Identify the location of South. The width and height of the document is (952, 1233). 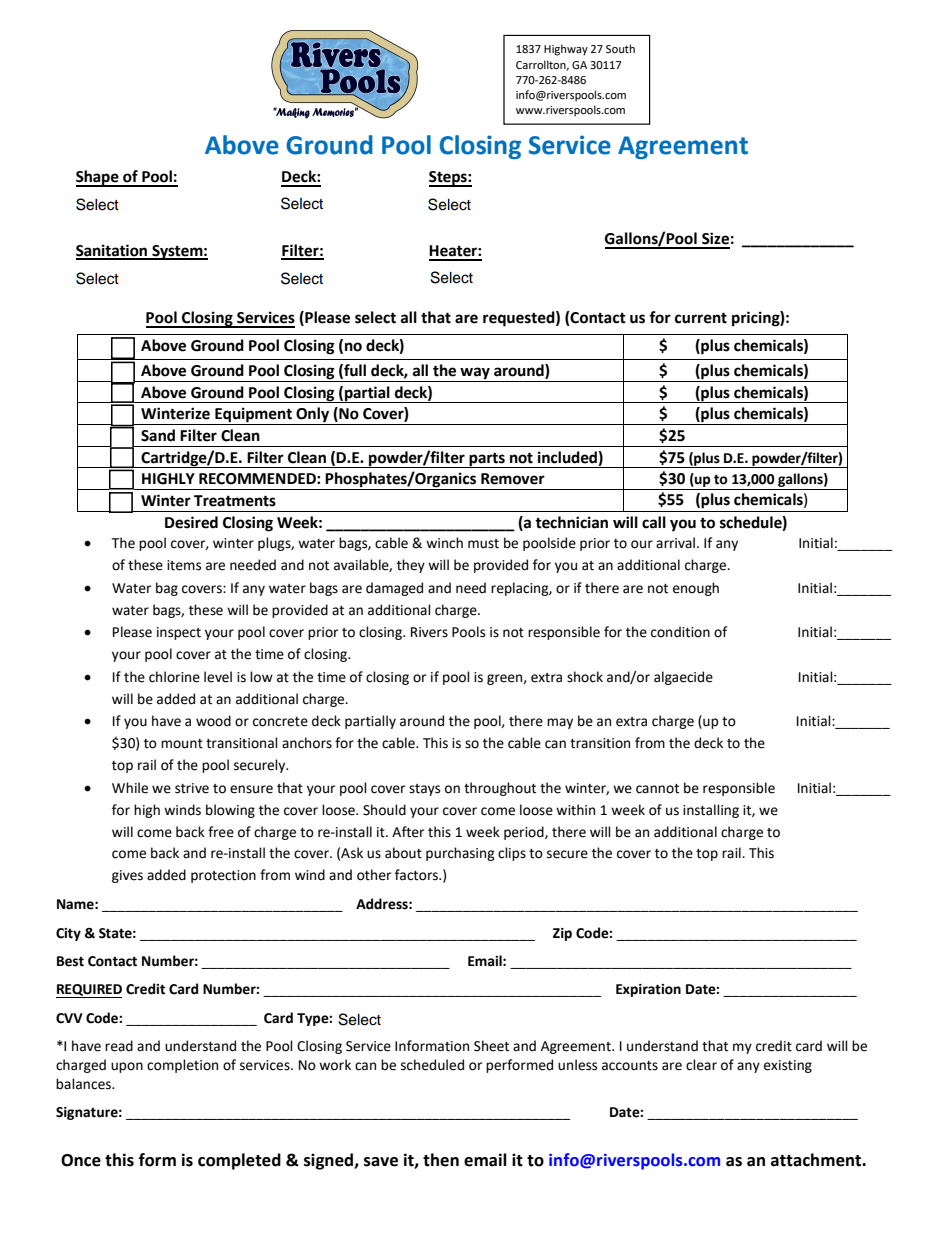
(620, 48).
